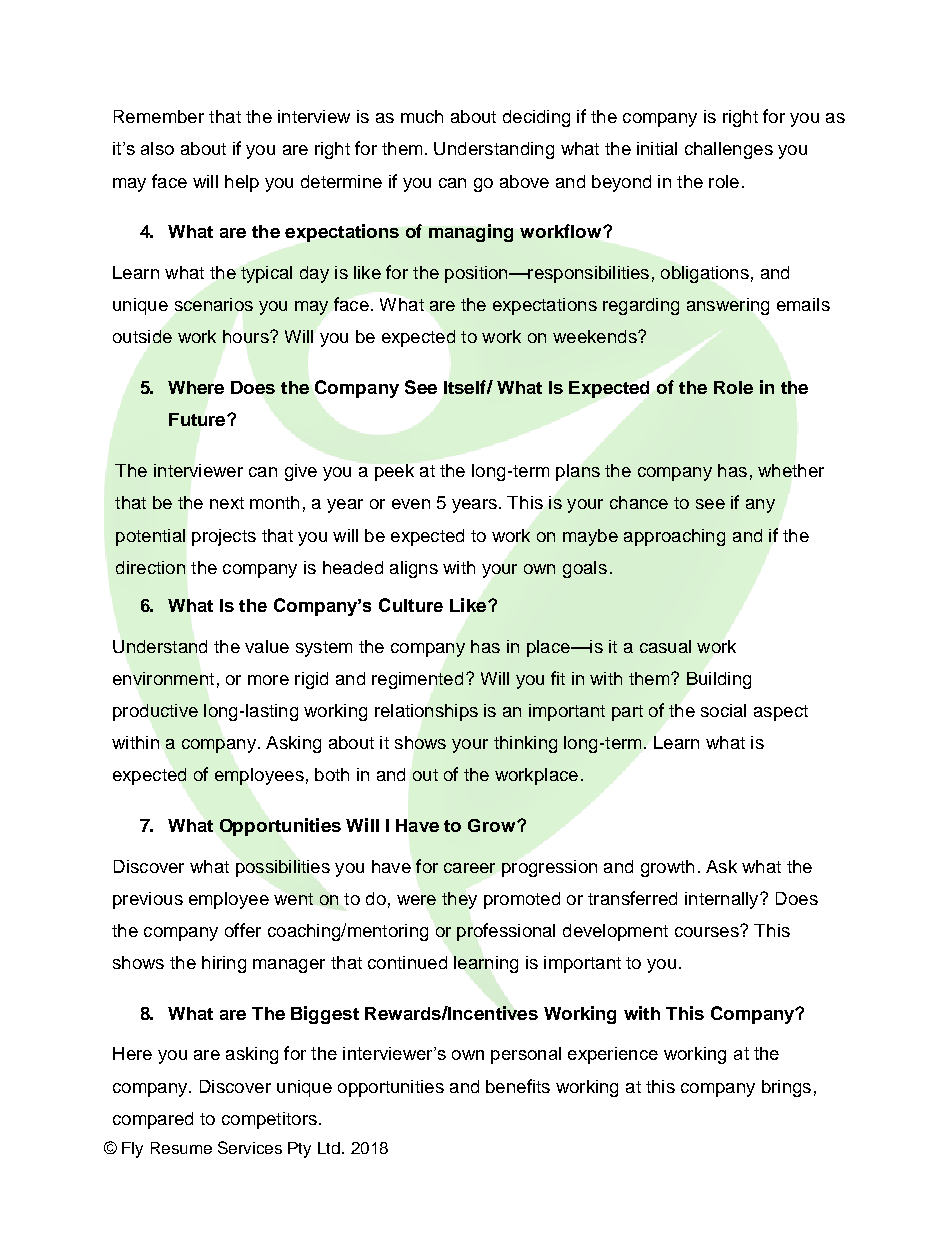 Image resolution: width=952 pixels, height=1233 pixels. Describe the element at coordinates (728, 306) in the screenshot. I see `answering` at that location.
